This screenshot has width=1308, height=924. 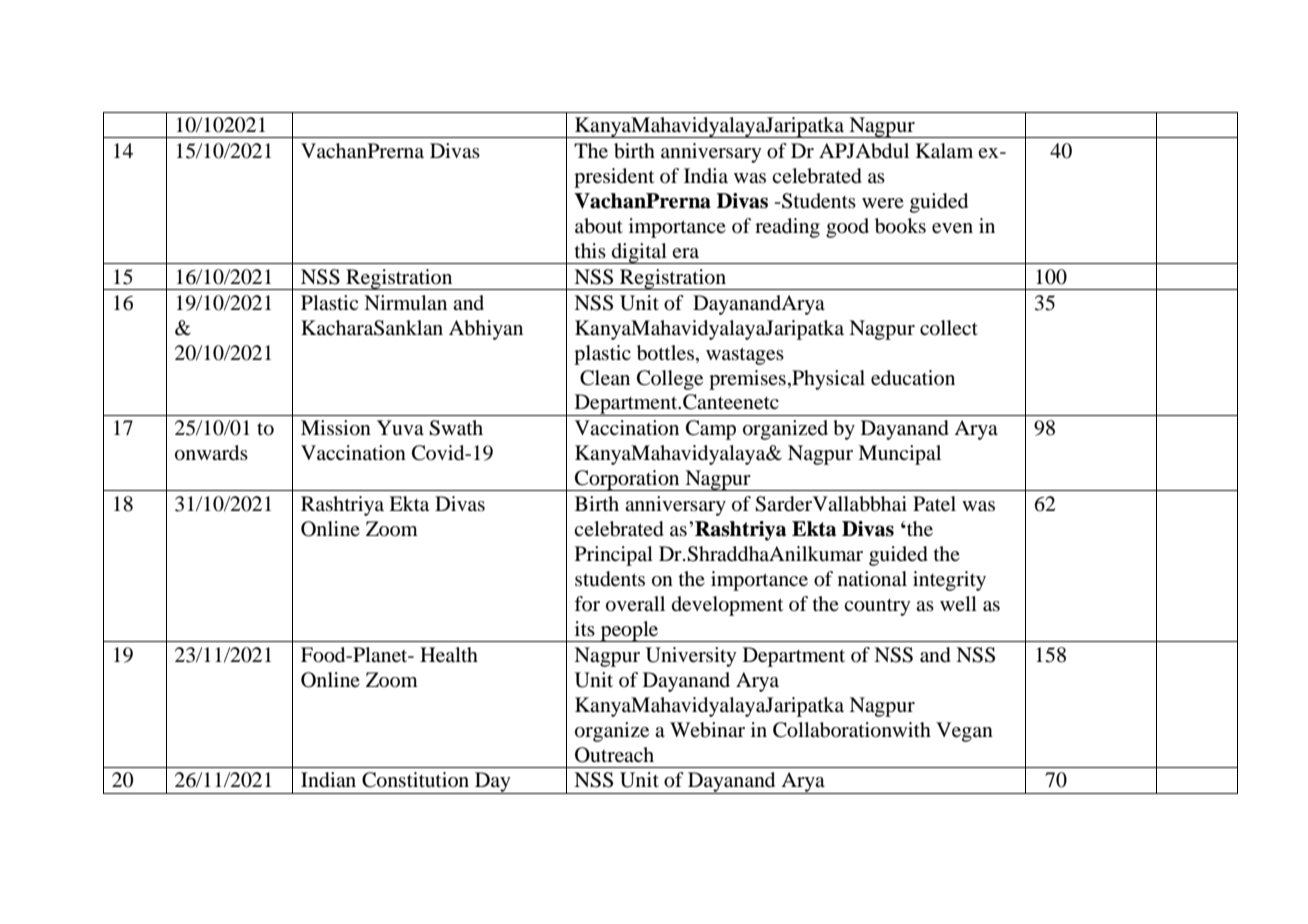 I want to click on Corporation, so click(x=627, y=480).
